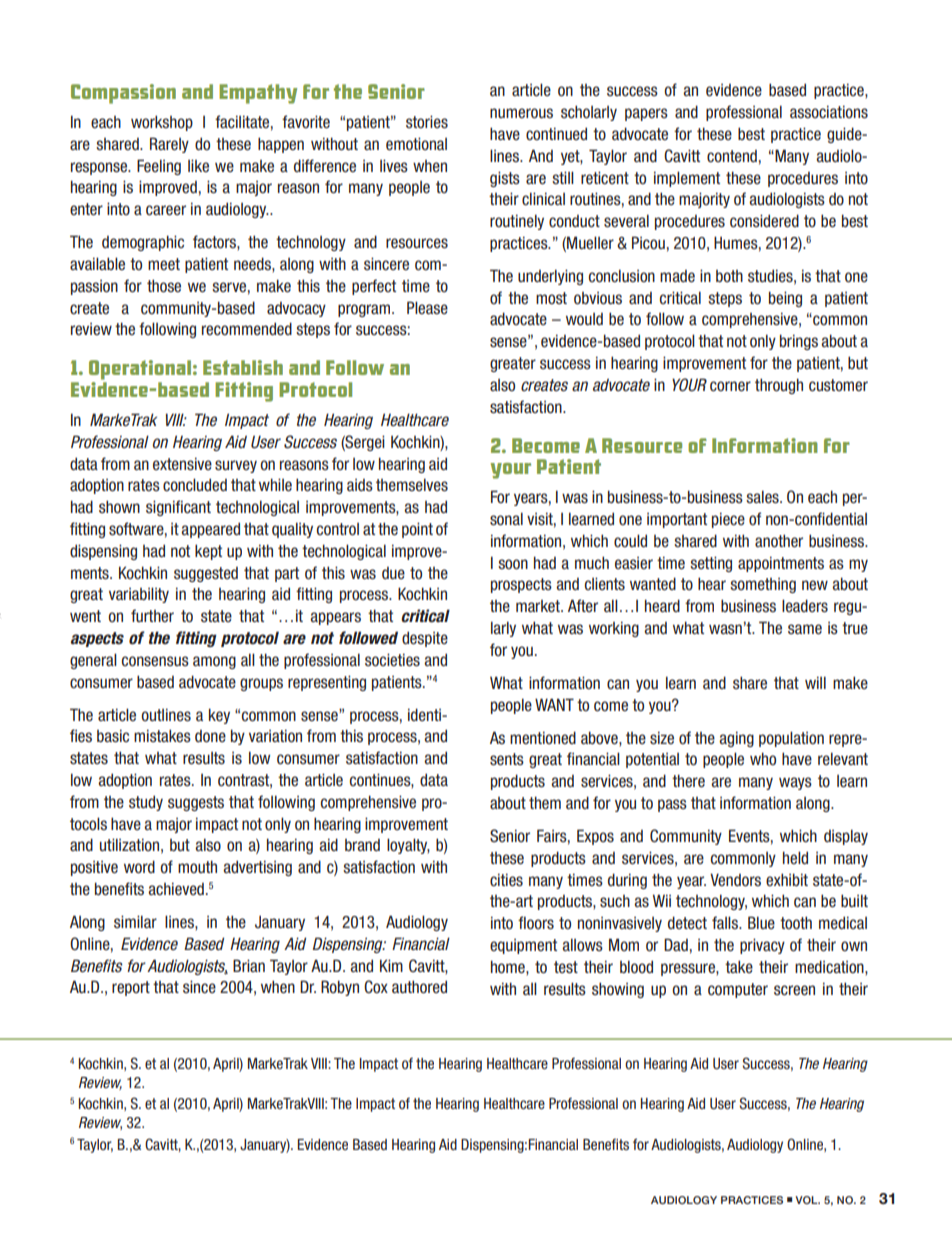  Describe the element at coordinates (408, 846) in the screenshot. I see `loyalty` at that location.
